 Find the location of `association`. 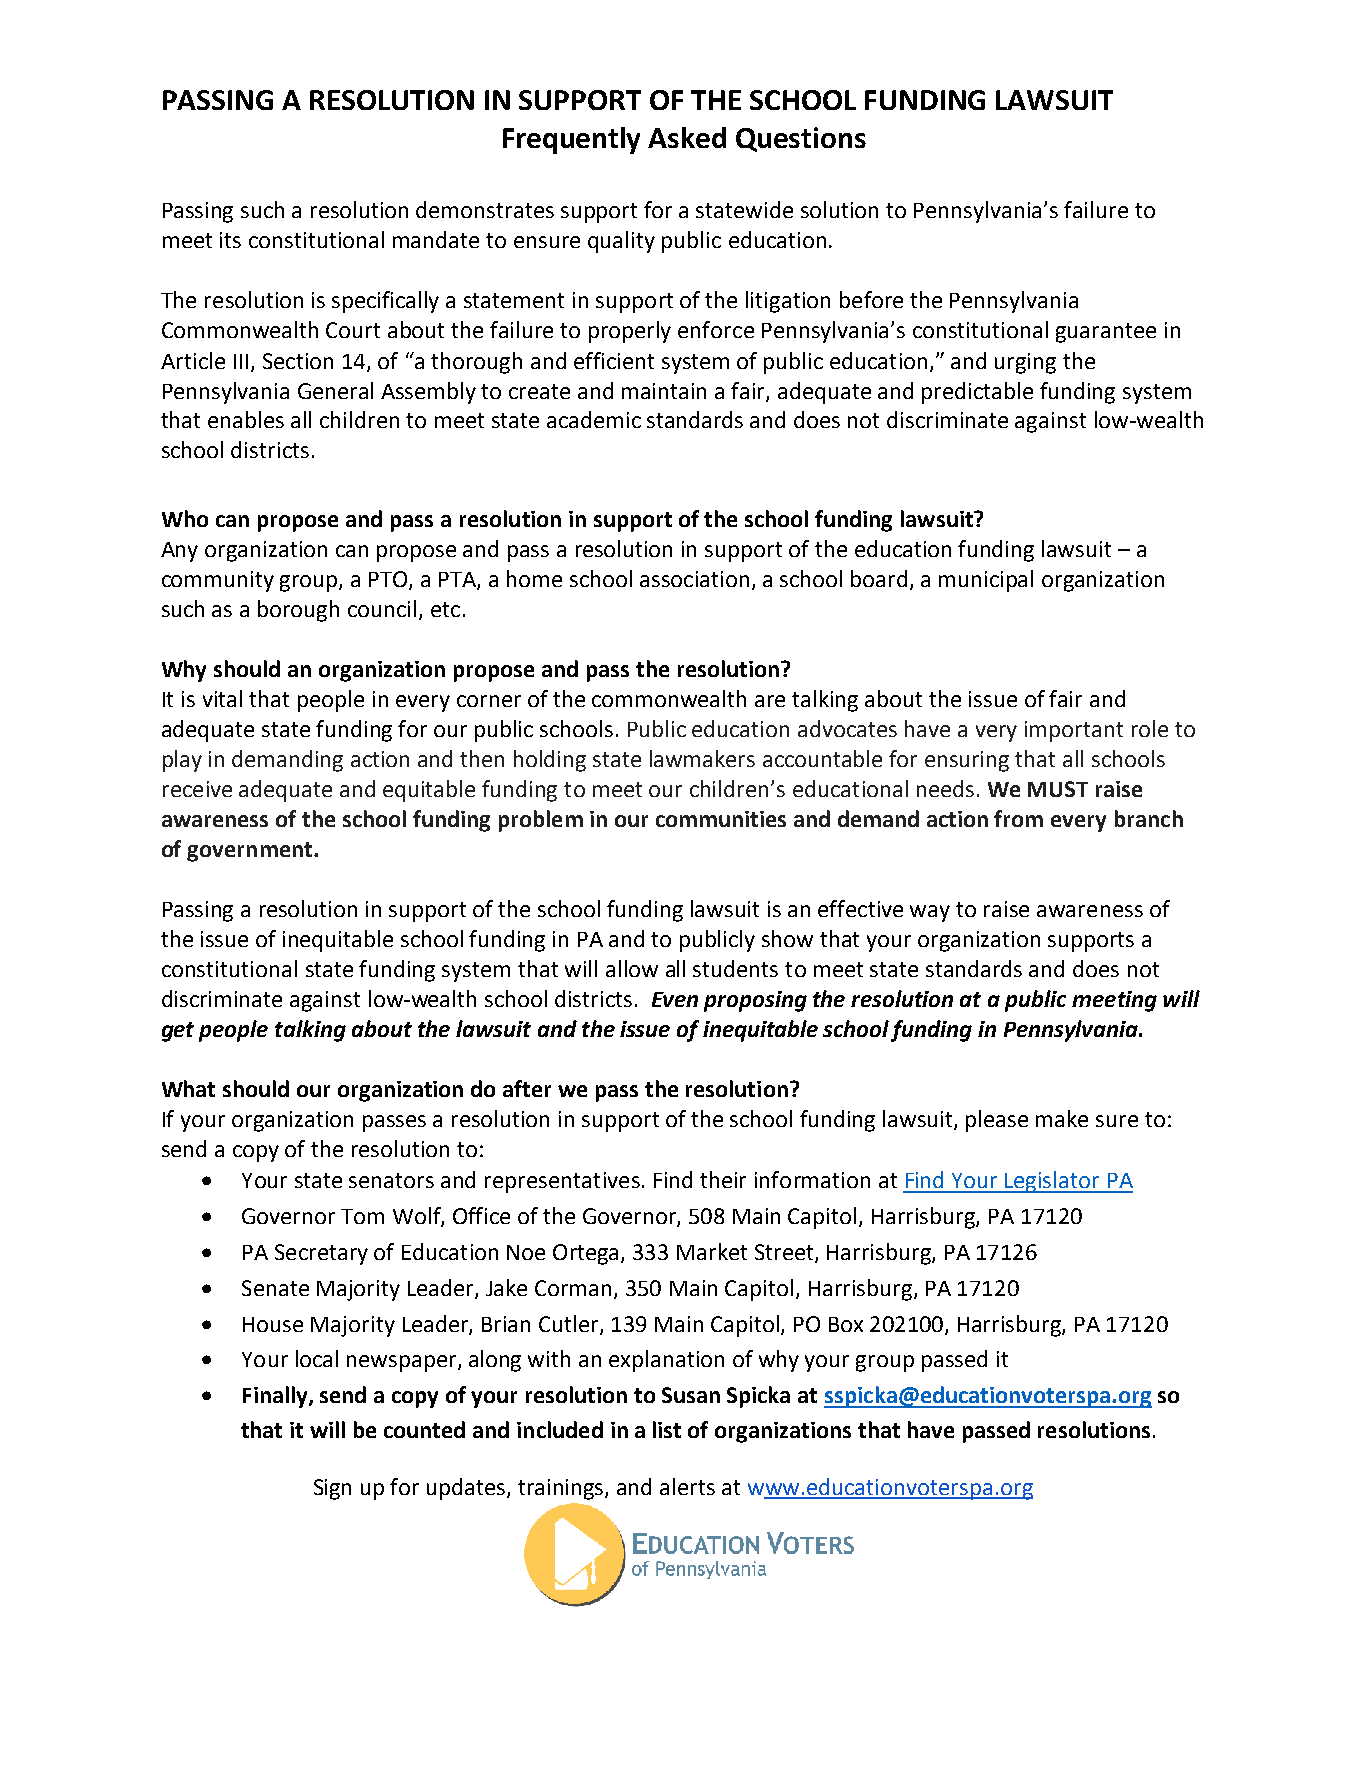

association is located at coordinates (694, 579).
